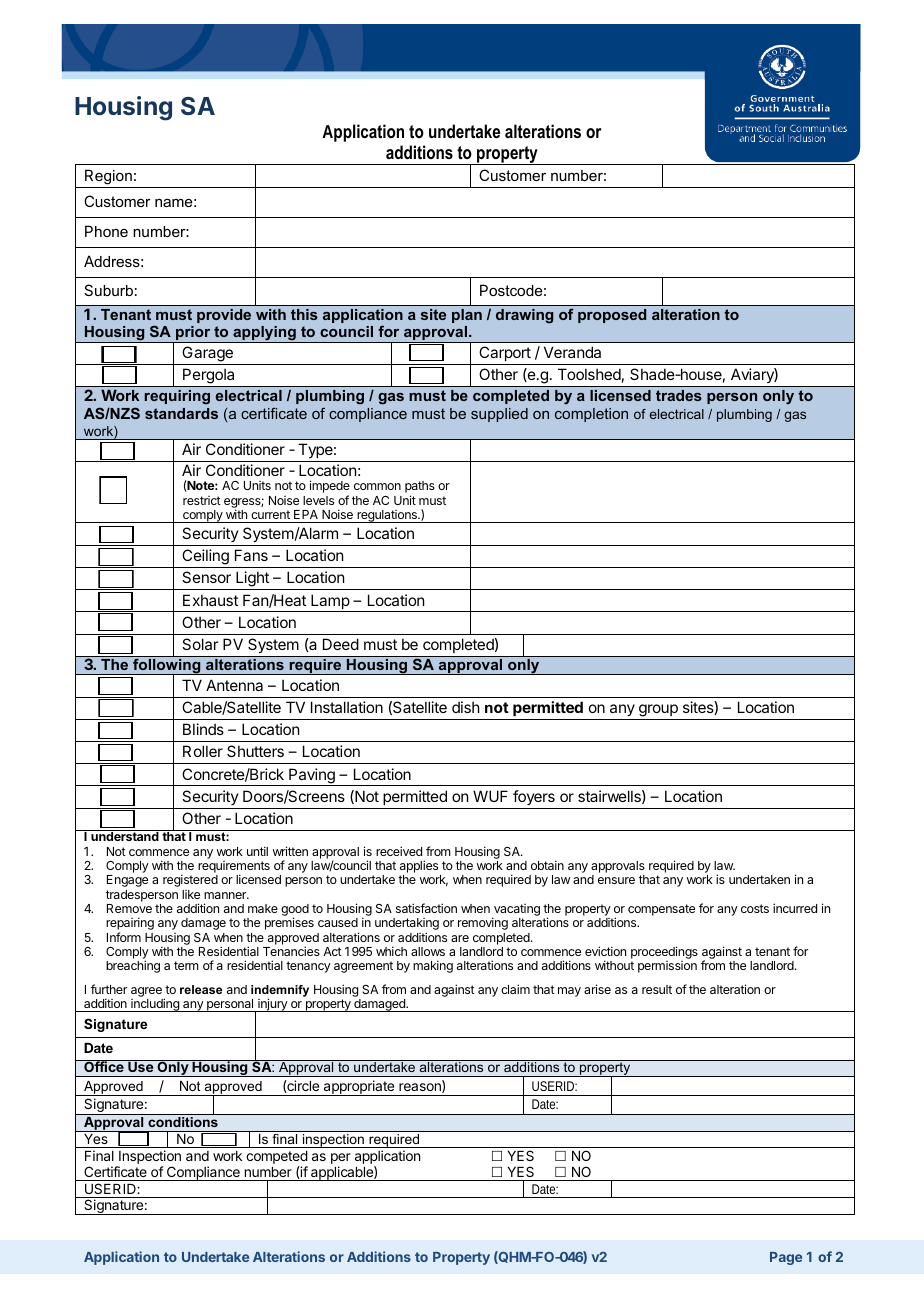 The width and height of the page is (924, 1308). What do you see at coordinates (186, 965) in the page?
I see `term` at bounding box center [186, 965].
